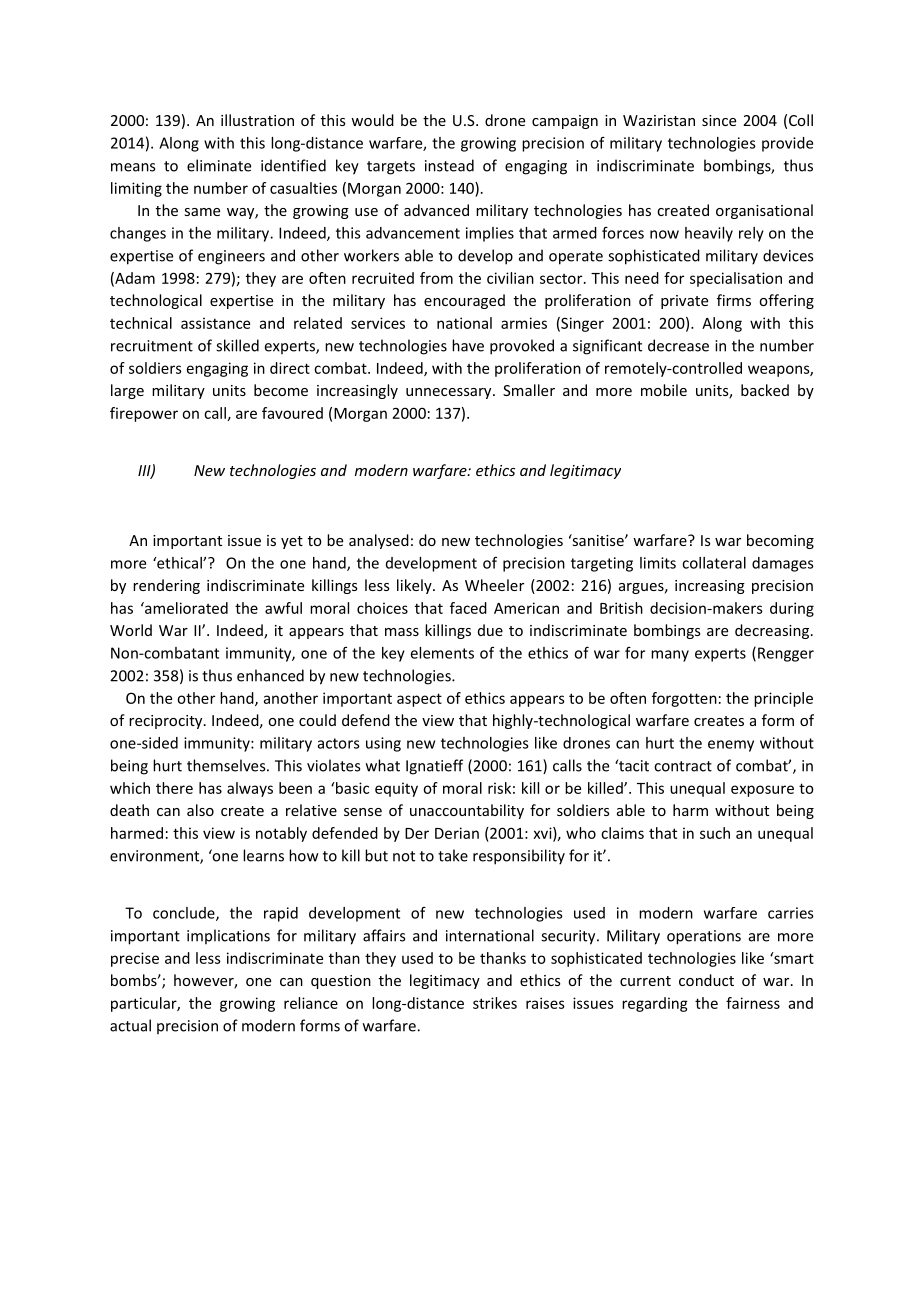 The image size is (924, 1308). What do you see at coordinates (219, 165) in the screenshot?
I see `eliminate` at bounding box center [219, 165].
